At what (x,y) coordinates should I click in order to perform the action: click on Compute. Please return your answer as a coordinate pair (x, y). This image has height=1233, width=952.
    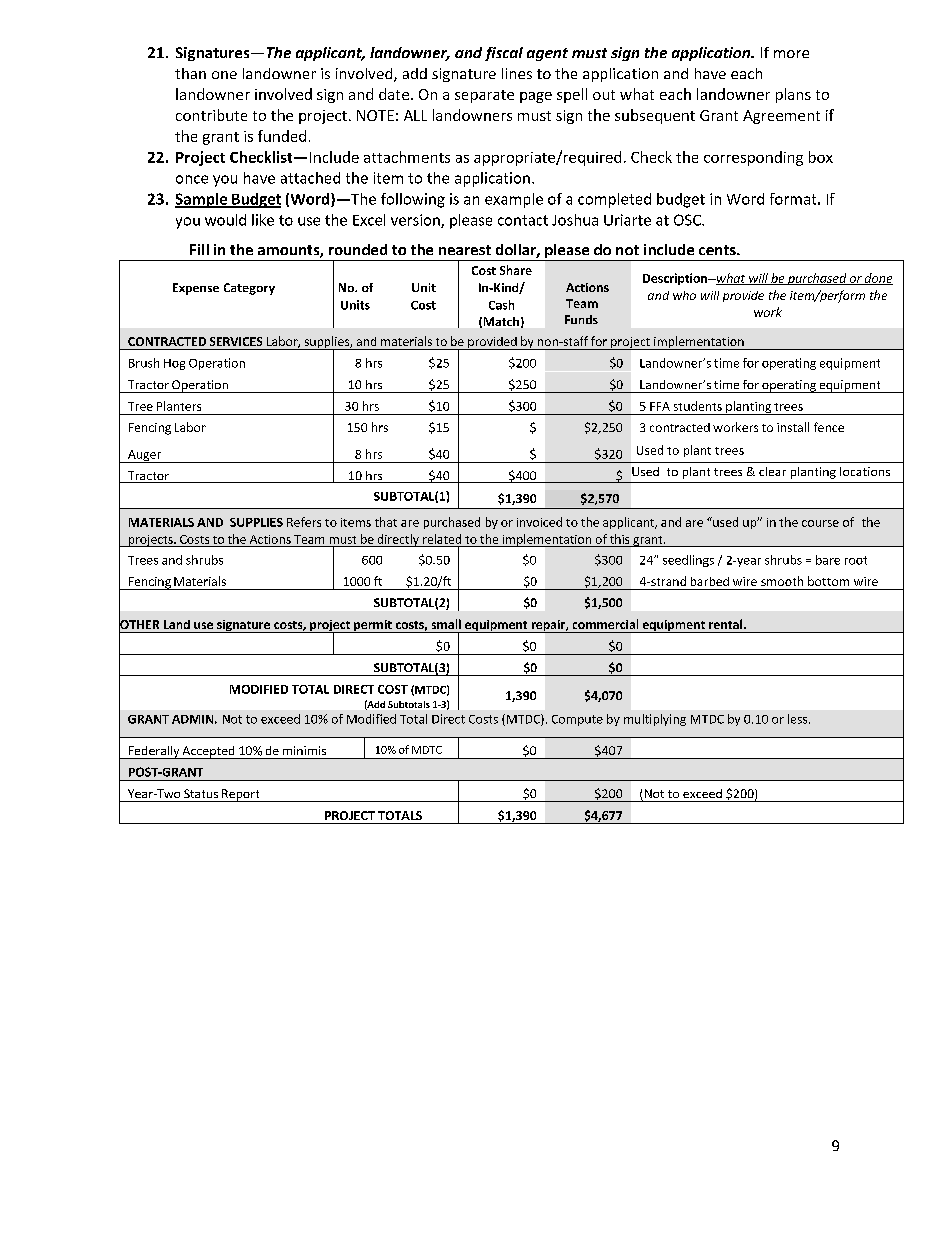
    Looking at the image, I should click on (577, 720).
